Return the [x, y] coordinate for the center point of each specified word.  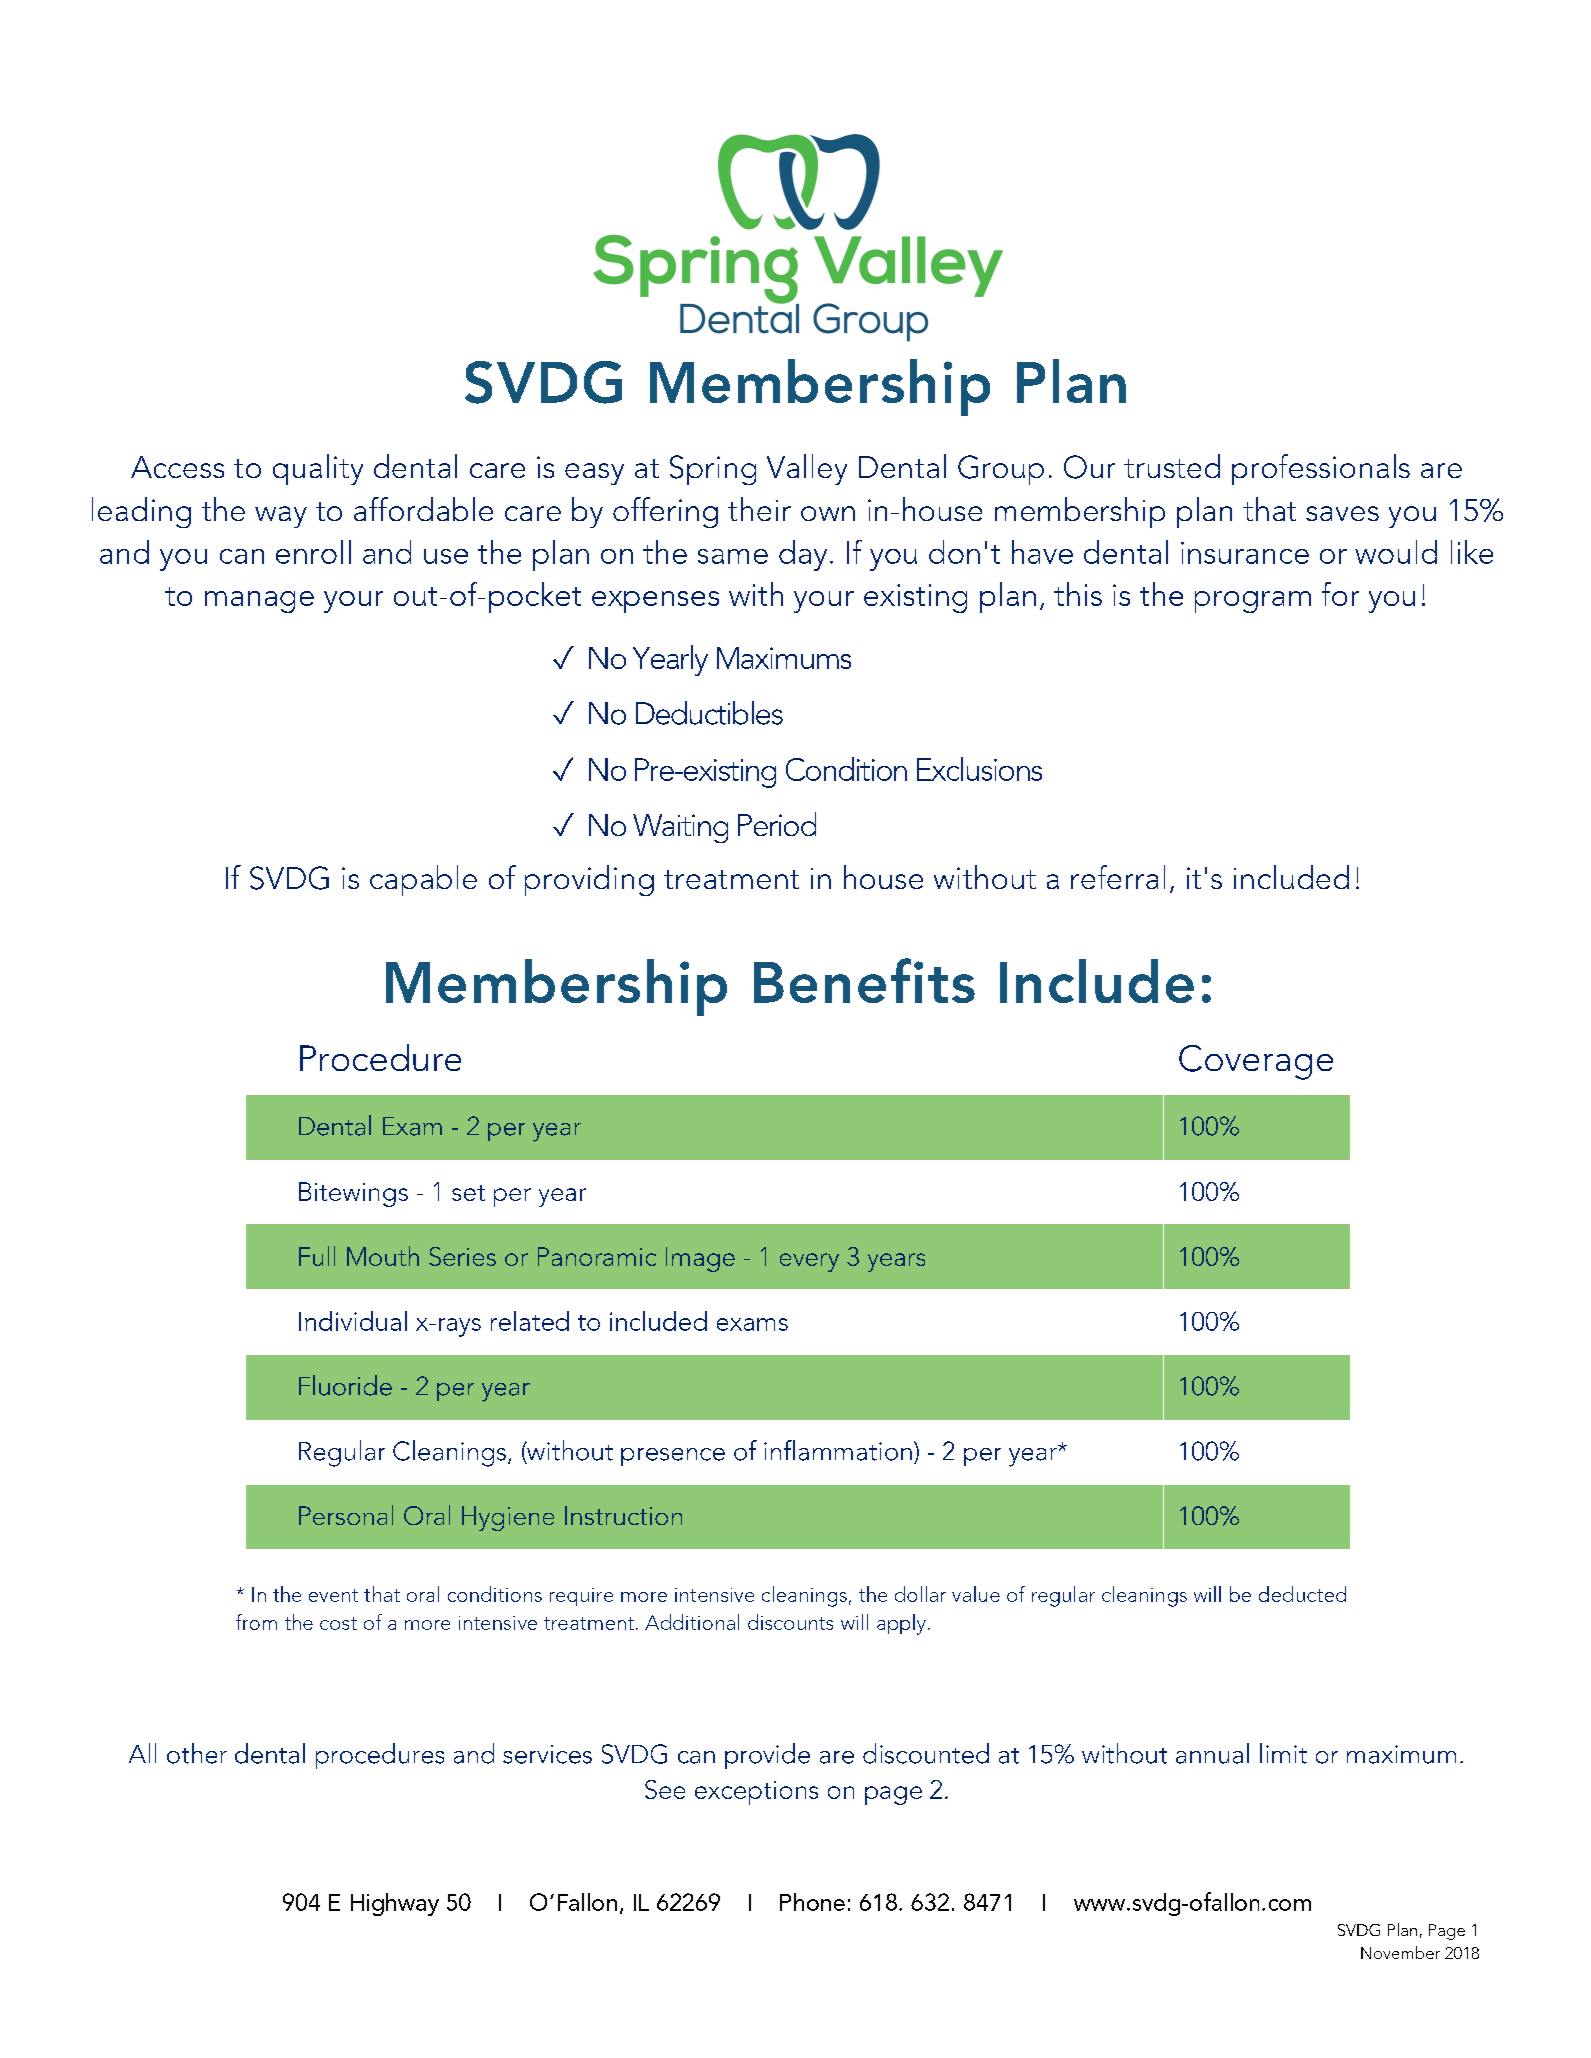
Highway [395, 1904]
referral [1118, 877]
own [828, 513]
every [809, 1262]
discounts [790, 1622]
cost [338, 1623]
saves [1342, 513]
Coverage [1256, 1062]
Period [777, 824]
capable [423, 880]
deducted [1302, 1594]
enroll [313, 552]
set [468, 1193]
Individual [353, 1321]
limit [1283, 1753]
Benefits [864, 980]
